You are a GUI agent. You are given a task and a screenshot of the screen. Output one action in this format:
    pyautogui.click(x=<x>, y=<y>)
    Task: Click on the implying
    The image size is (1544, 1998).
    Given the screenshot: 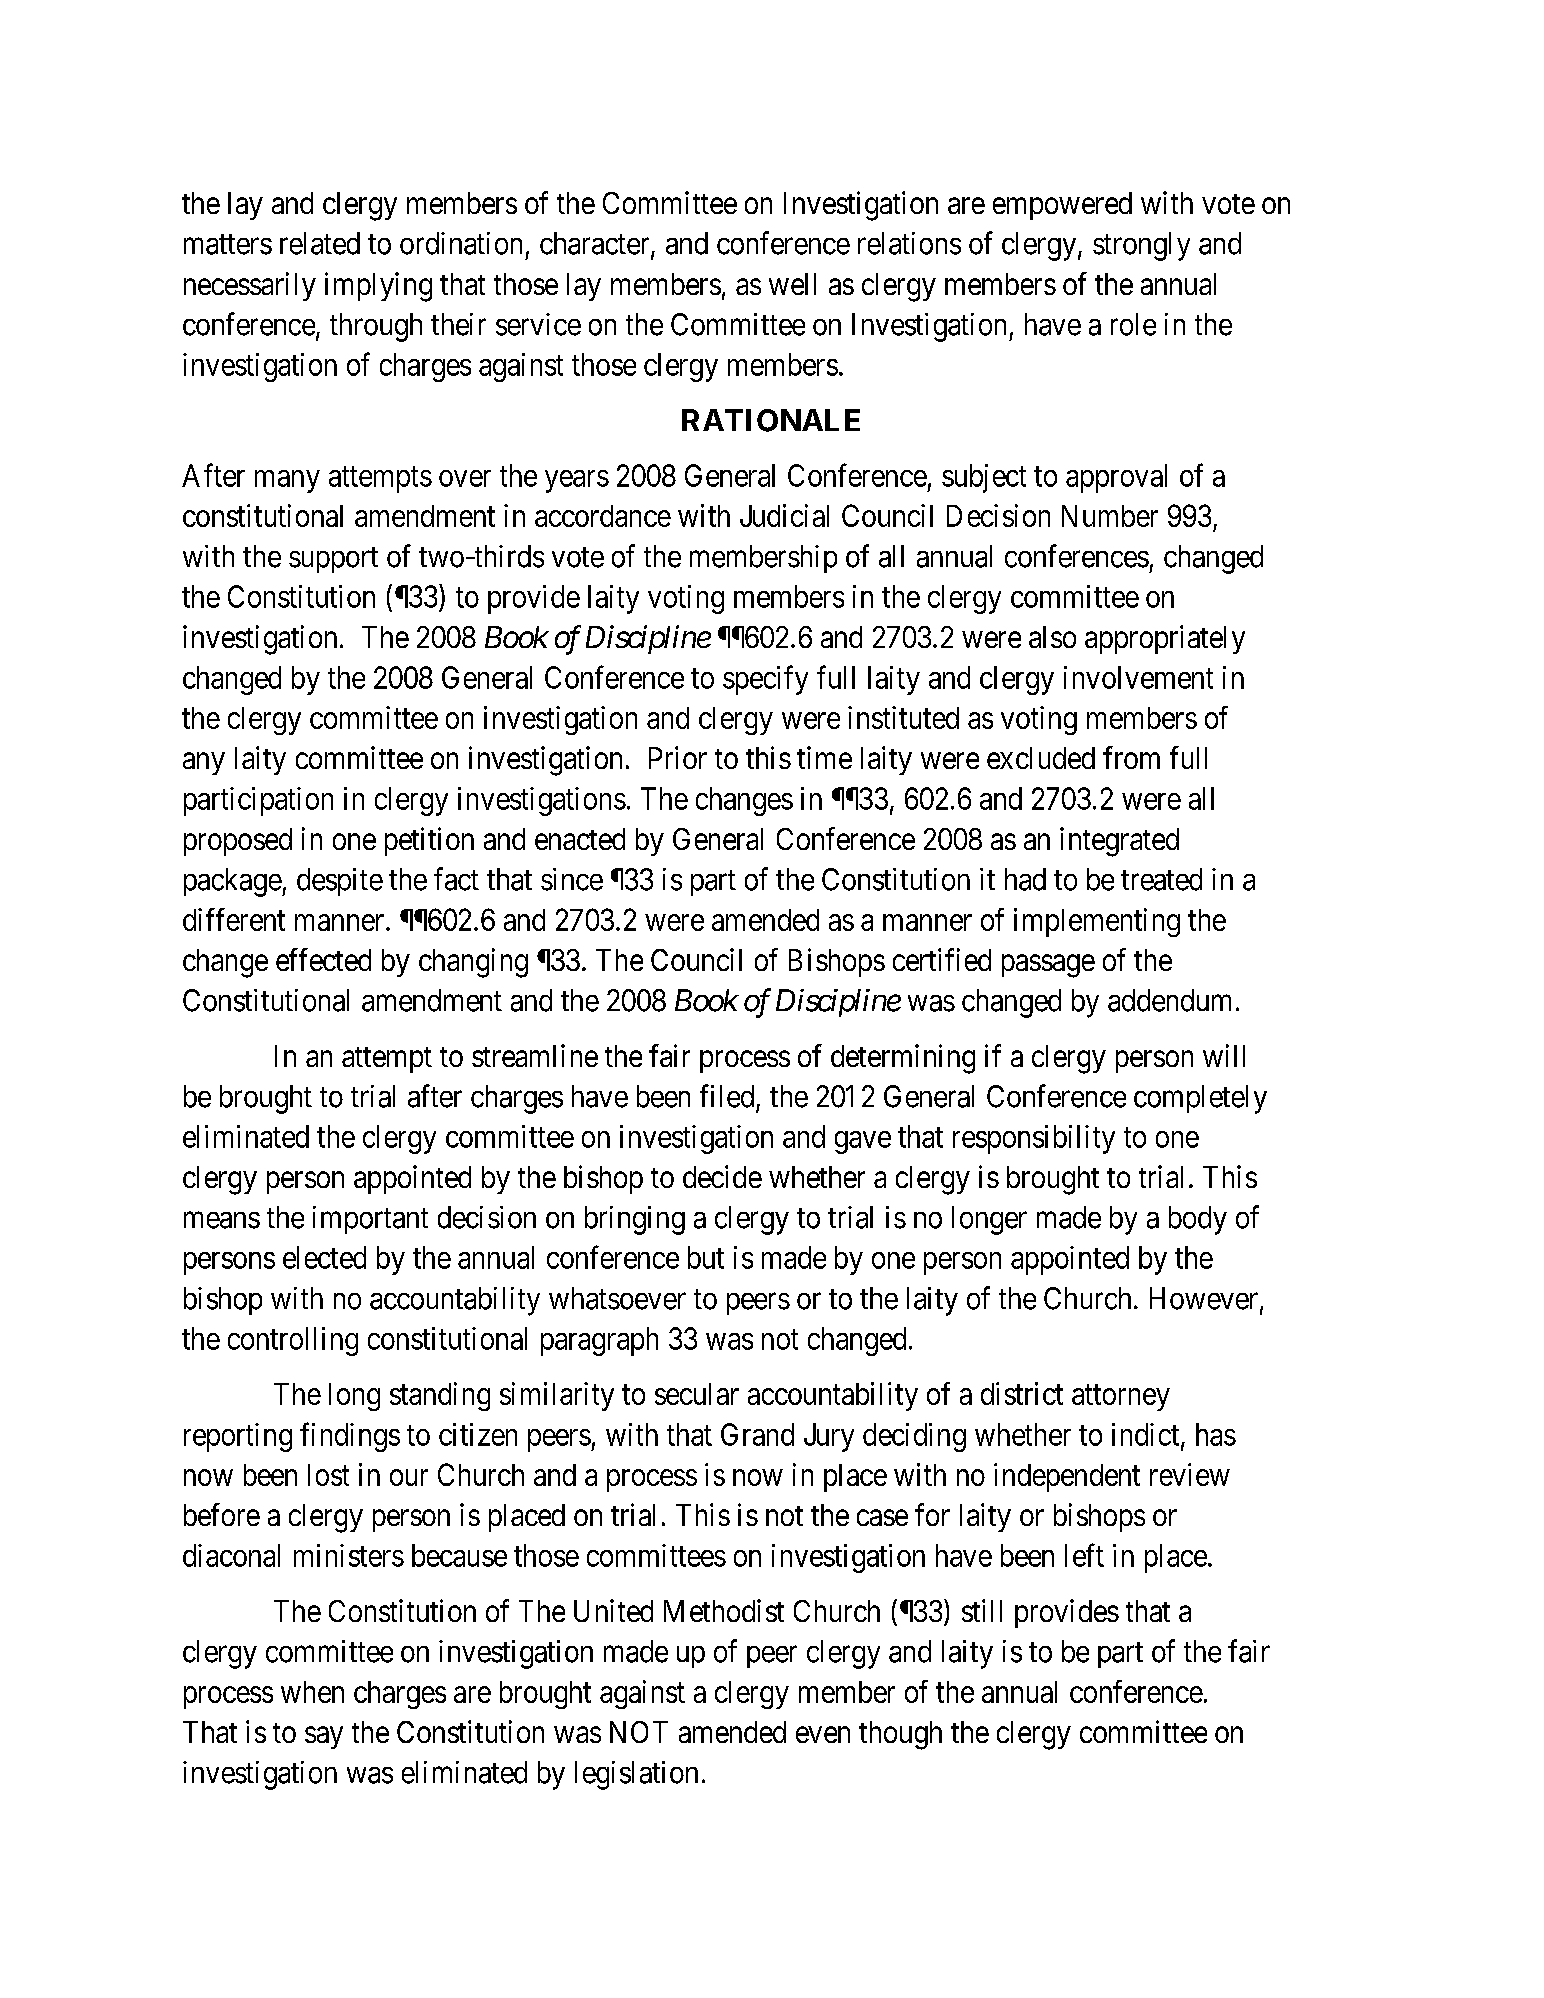 What is the action you would take?
    pyautogui.click(x=378, y=287)
